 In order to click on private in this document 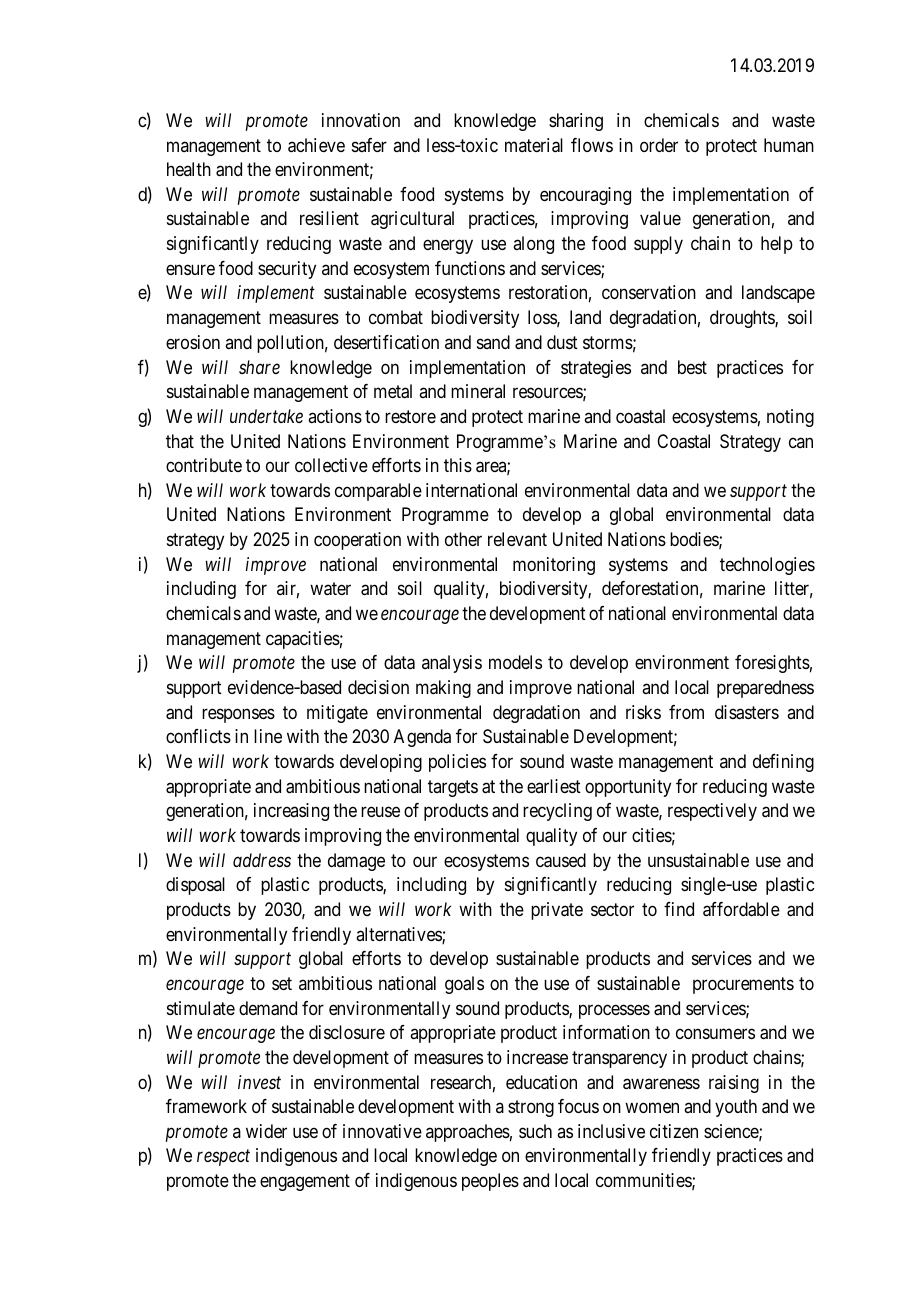, I will do `click(557, 911)`.
